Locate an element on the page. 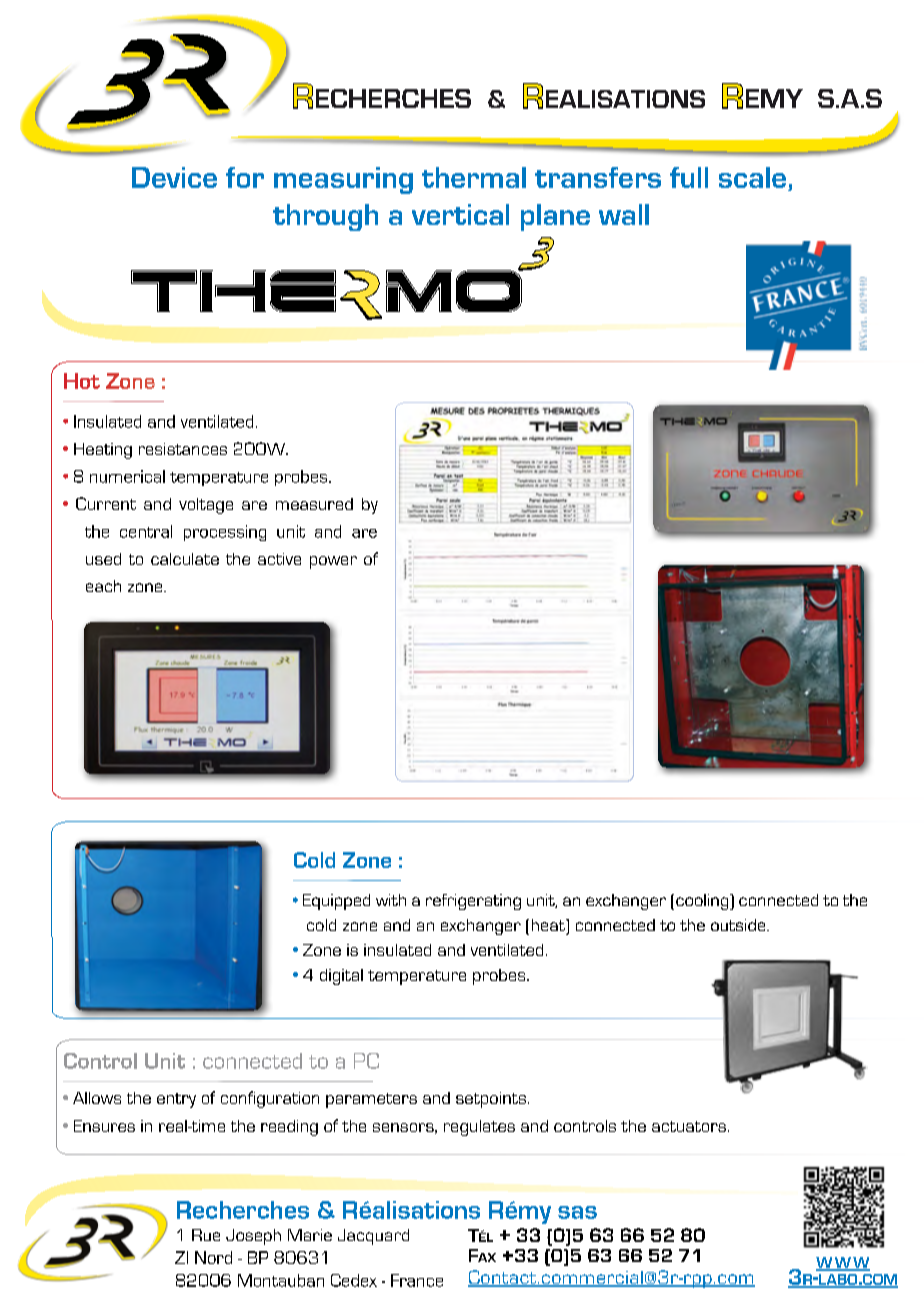  cooling is located at coordinates (703, 902).
